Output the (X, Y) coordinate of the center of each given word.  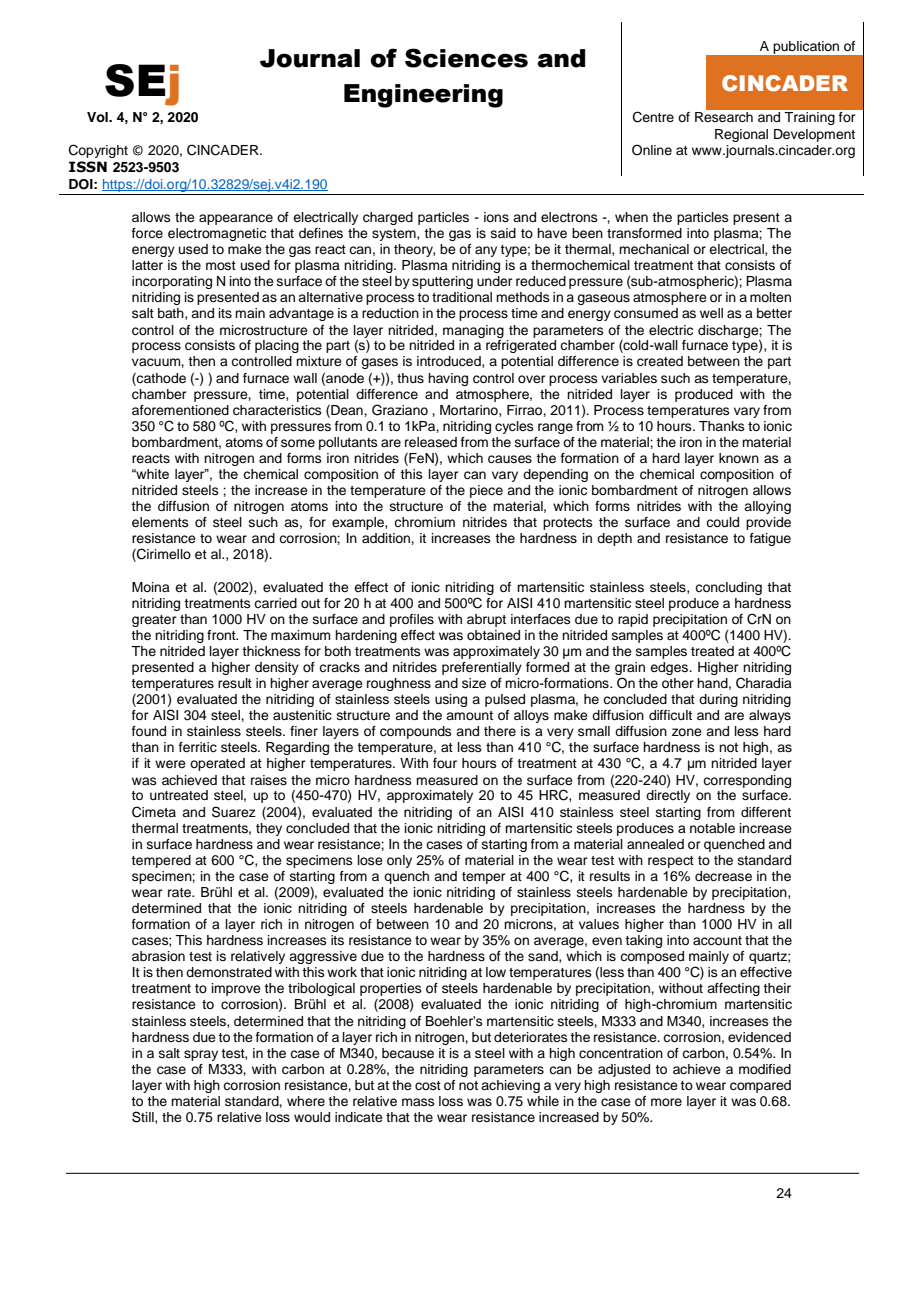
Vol (98, 117)
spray (201, 1055)
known (739, 458)
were (170, 764)
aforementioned (180, 410)
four (445, 763)
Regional (741, 135)
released (431, 442)
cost (428, 1085)
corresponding (747, 781)
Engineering (423, 96)
